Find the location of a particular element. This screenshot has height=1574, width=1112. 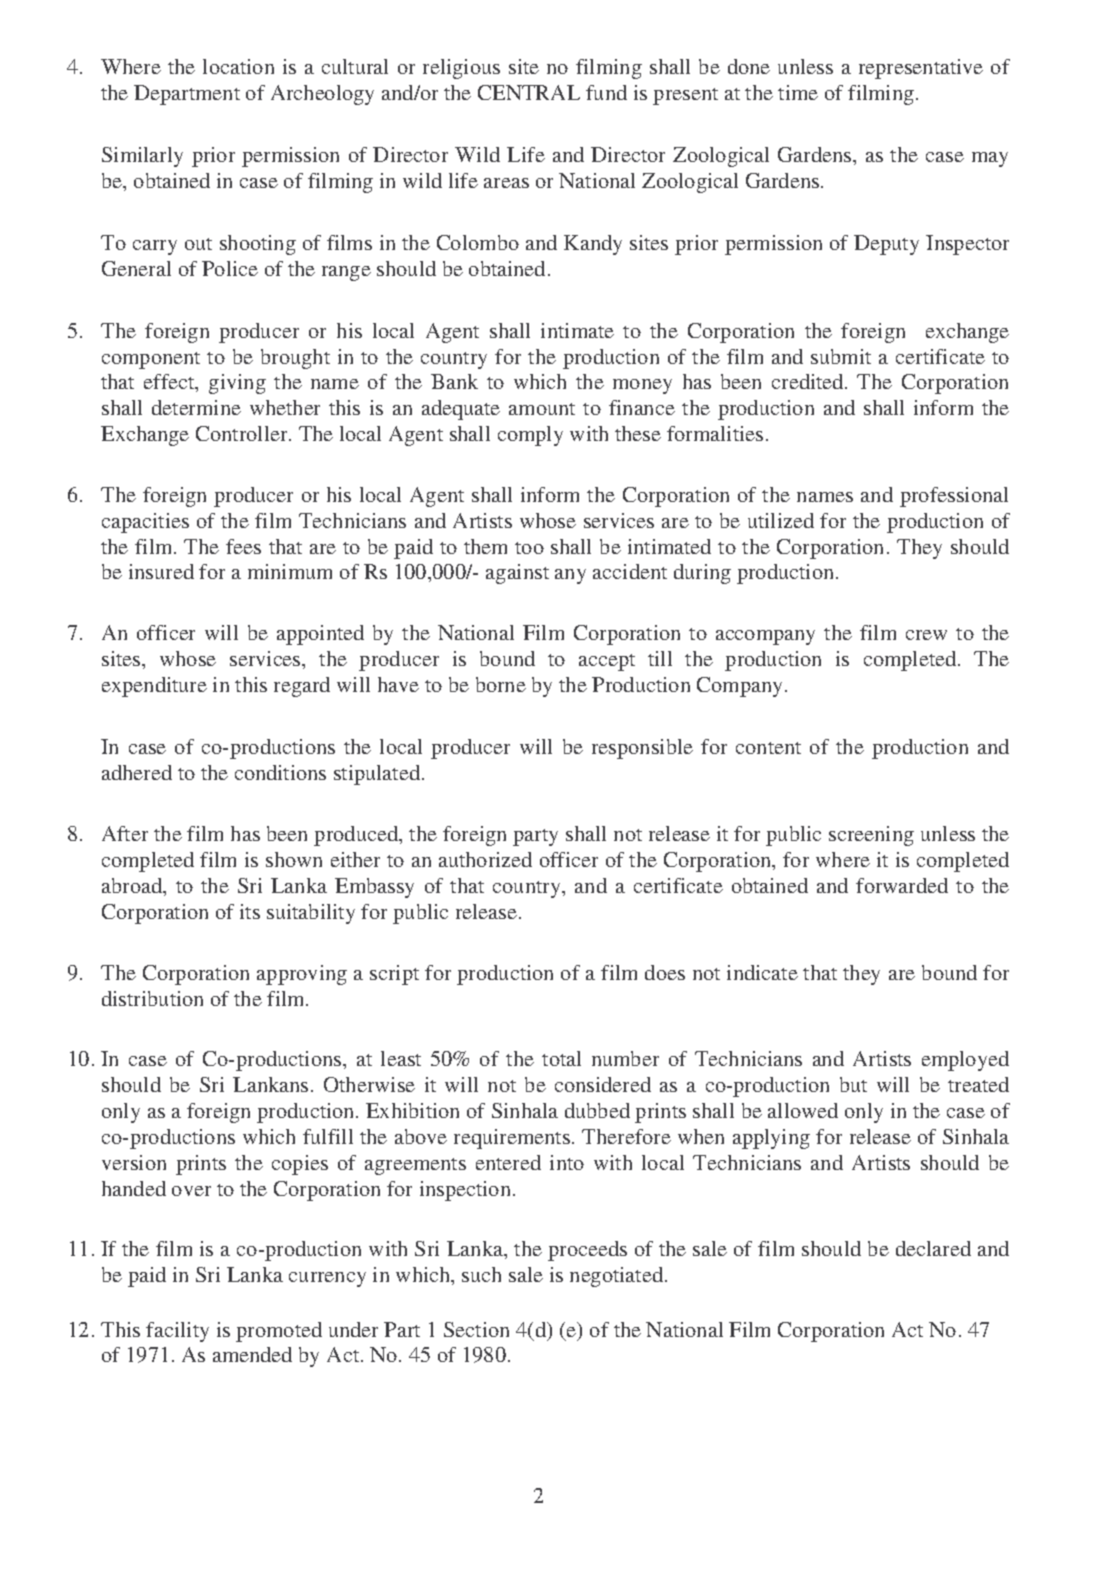

crew is located at coordinates (926, 635).
